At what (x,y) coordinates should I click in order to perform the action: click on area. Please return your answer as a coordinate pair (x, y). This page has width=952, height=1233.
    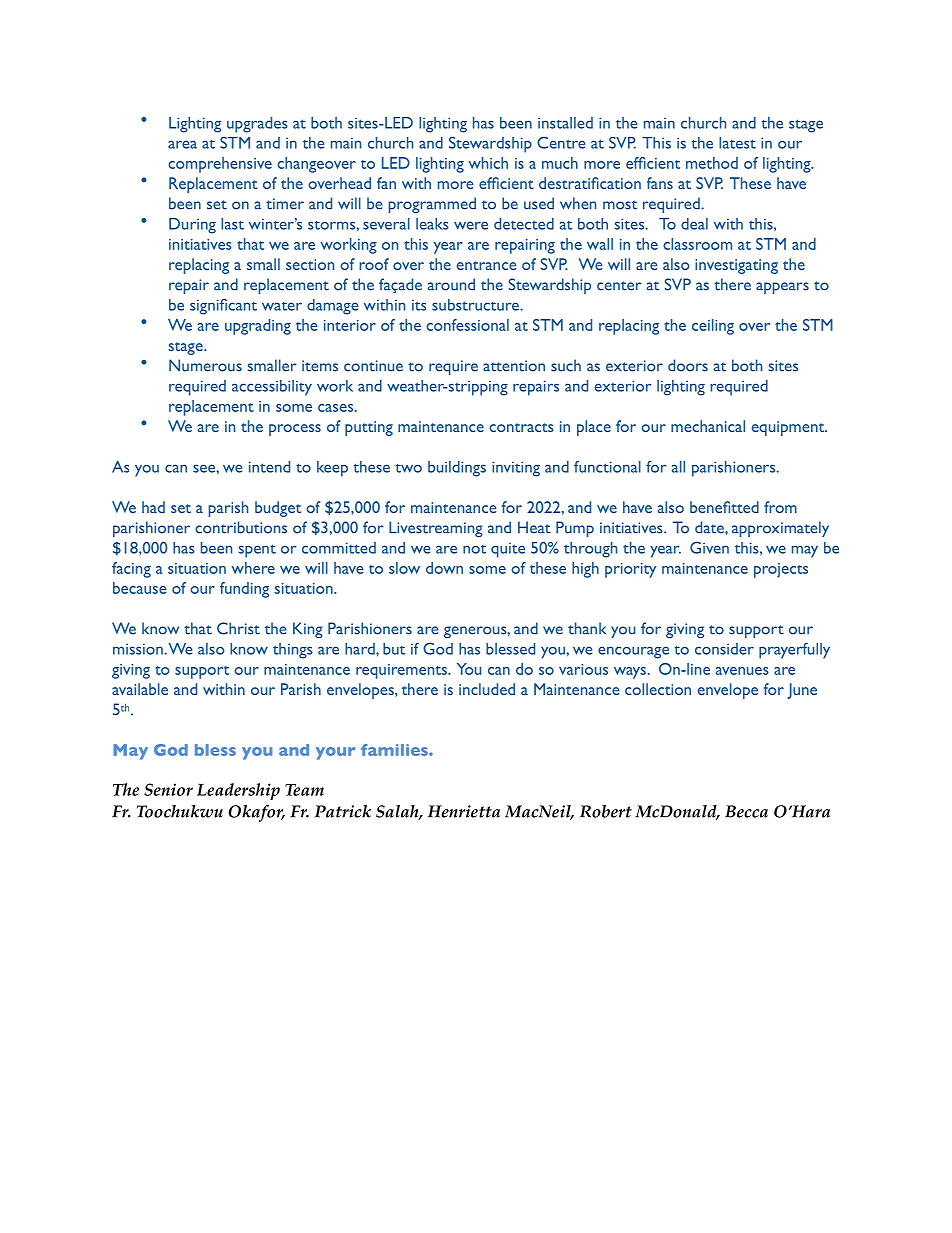
    Looking at the image, I should click on (182, 144).
